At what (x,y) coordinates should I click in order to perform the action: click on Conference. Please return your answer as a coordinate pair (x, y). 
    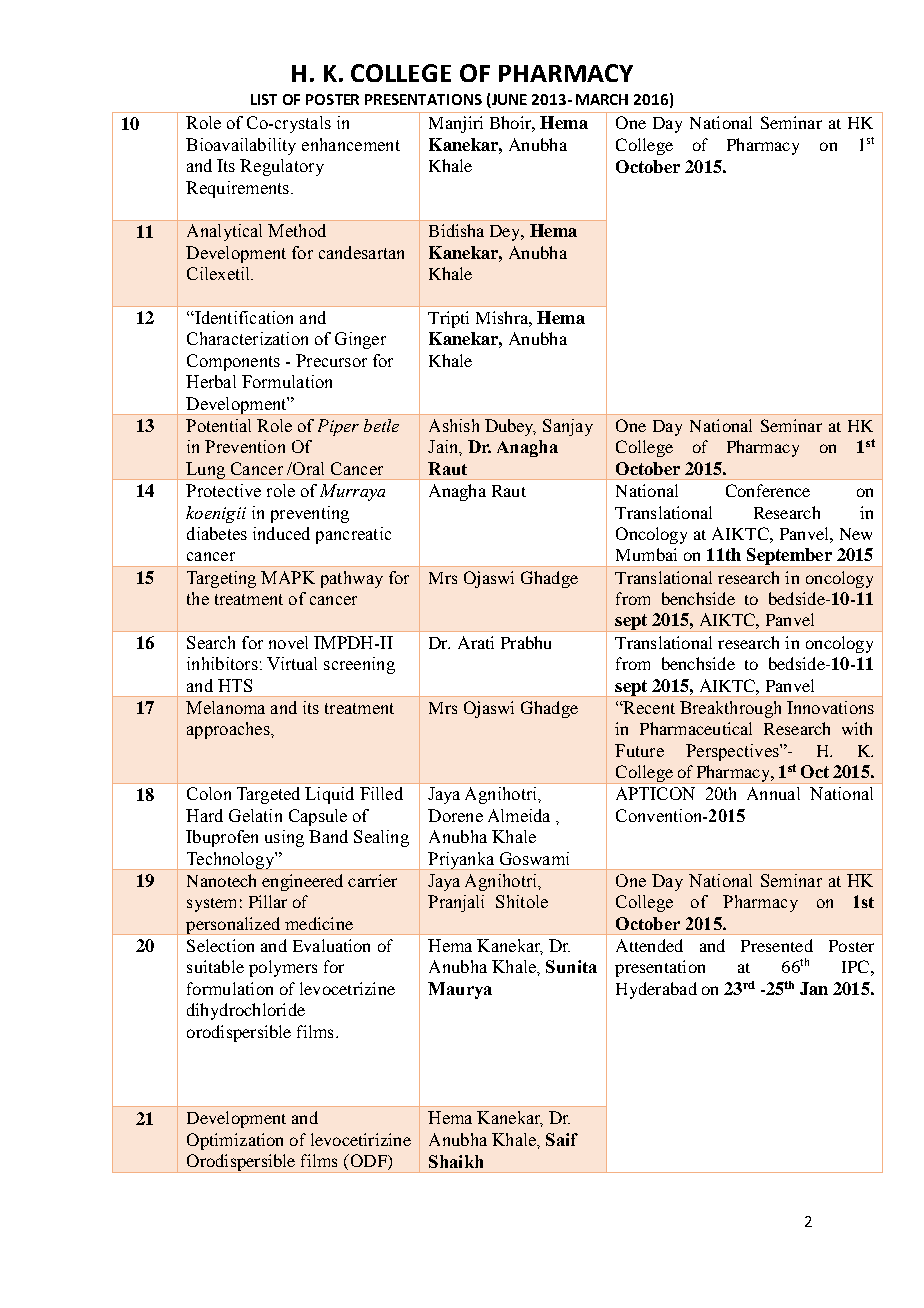
    Looking at the image, I should click on (768, 490).
